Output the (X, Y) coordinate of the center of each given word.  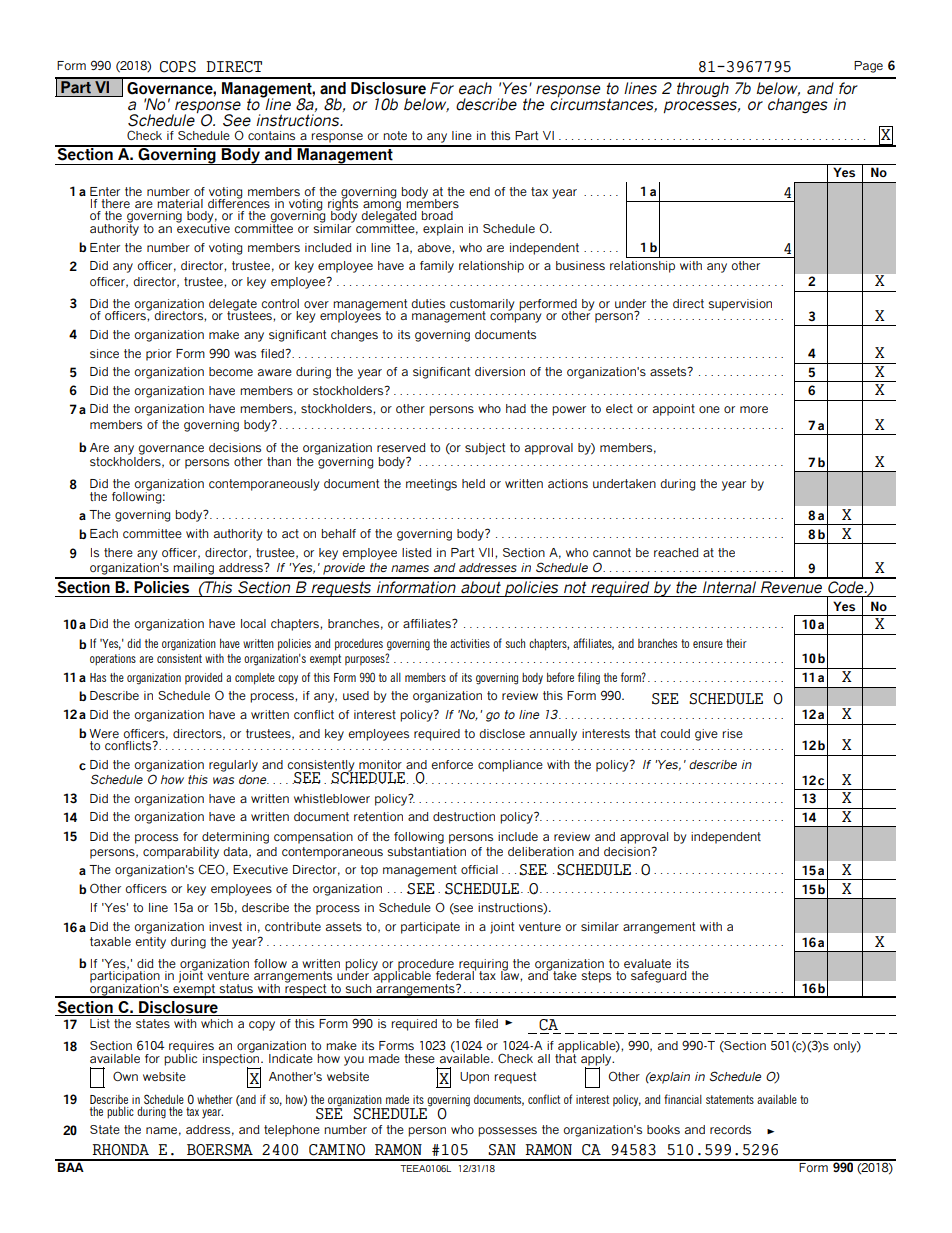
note (395, 135)
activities (470, 643)
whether (215, 1099)
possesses (507, 1132)
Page (868, 67)
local (253, 623)
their (736, 643)
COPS (178, 67)
